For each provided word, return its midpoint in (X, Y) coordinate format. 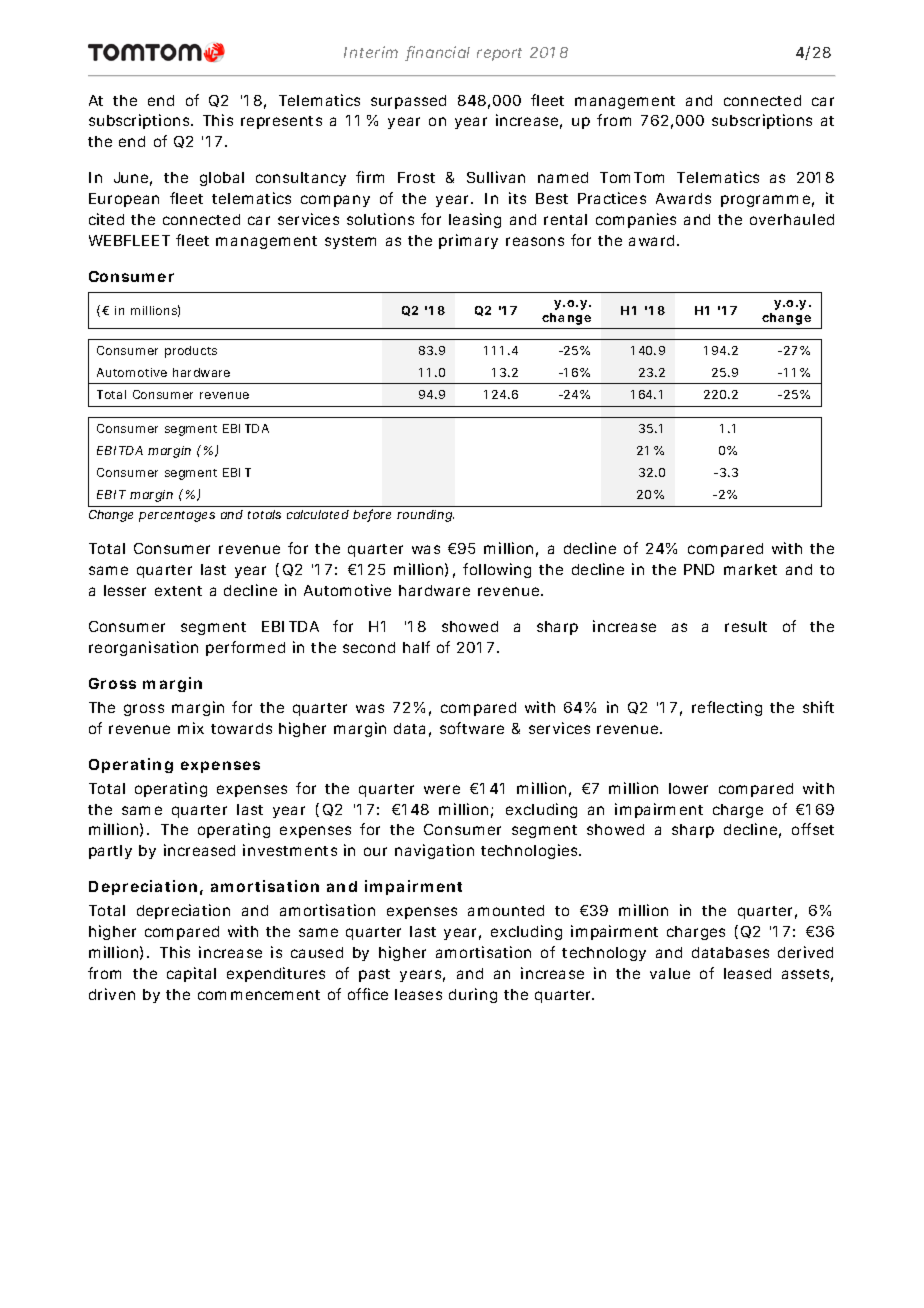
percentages (177, 516)
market (750, 569)
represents (281, 122)
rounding (425, 516)
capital (191, 974)
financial (437, 53)
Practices (612, 198)
